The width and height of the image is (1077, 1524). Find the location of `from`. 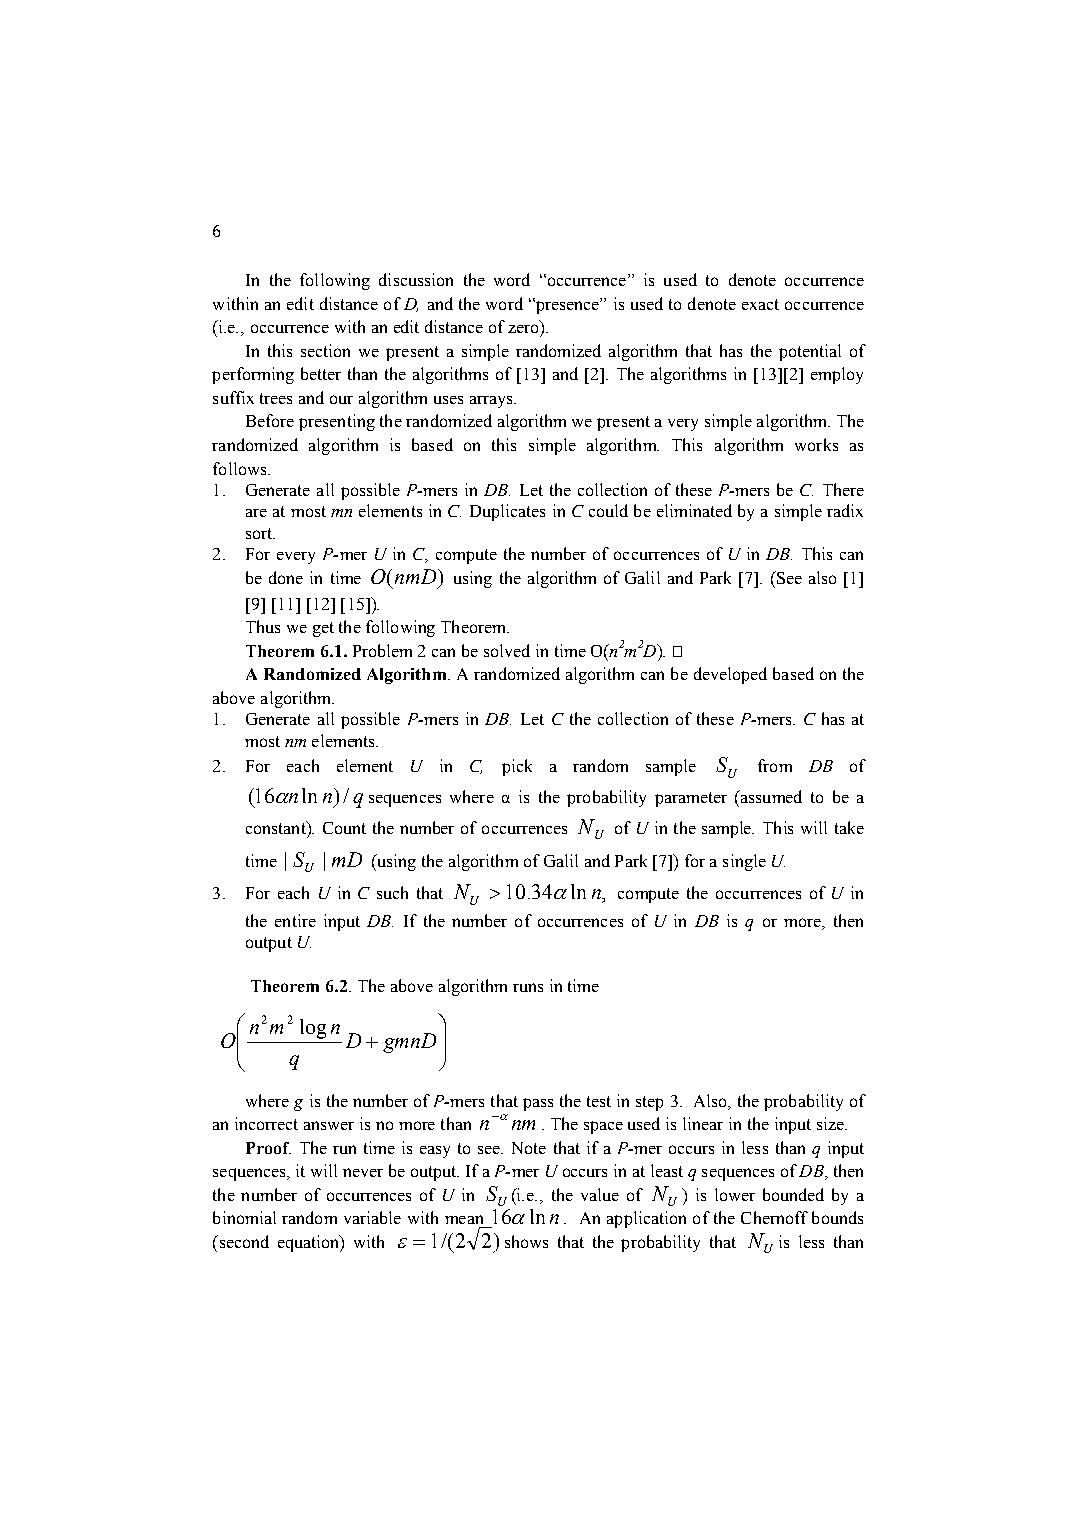

from is located at coordinates (775, 765).
